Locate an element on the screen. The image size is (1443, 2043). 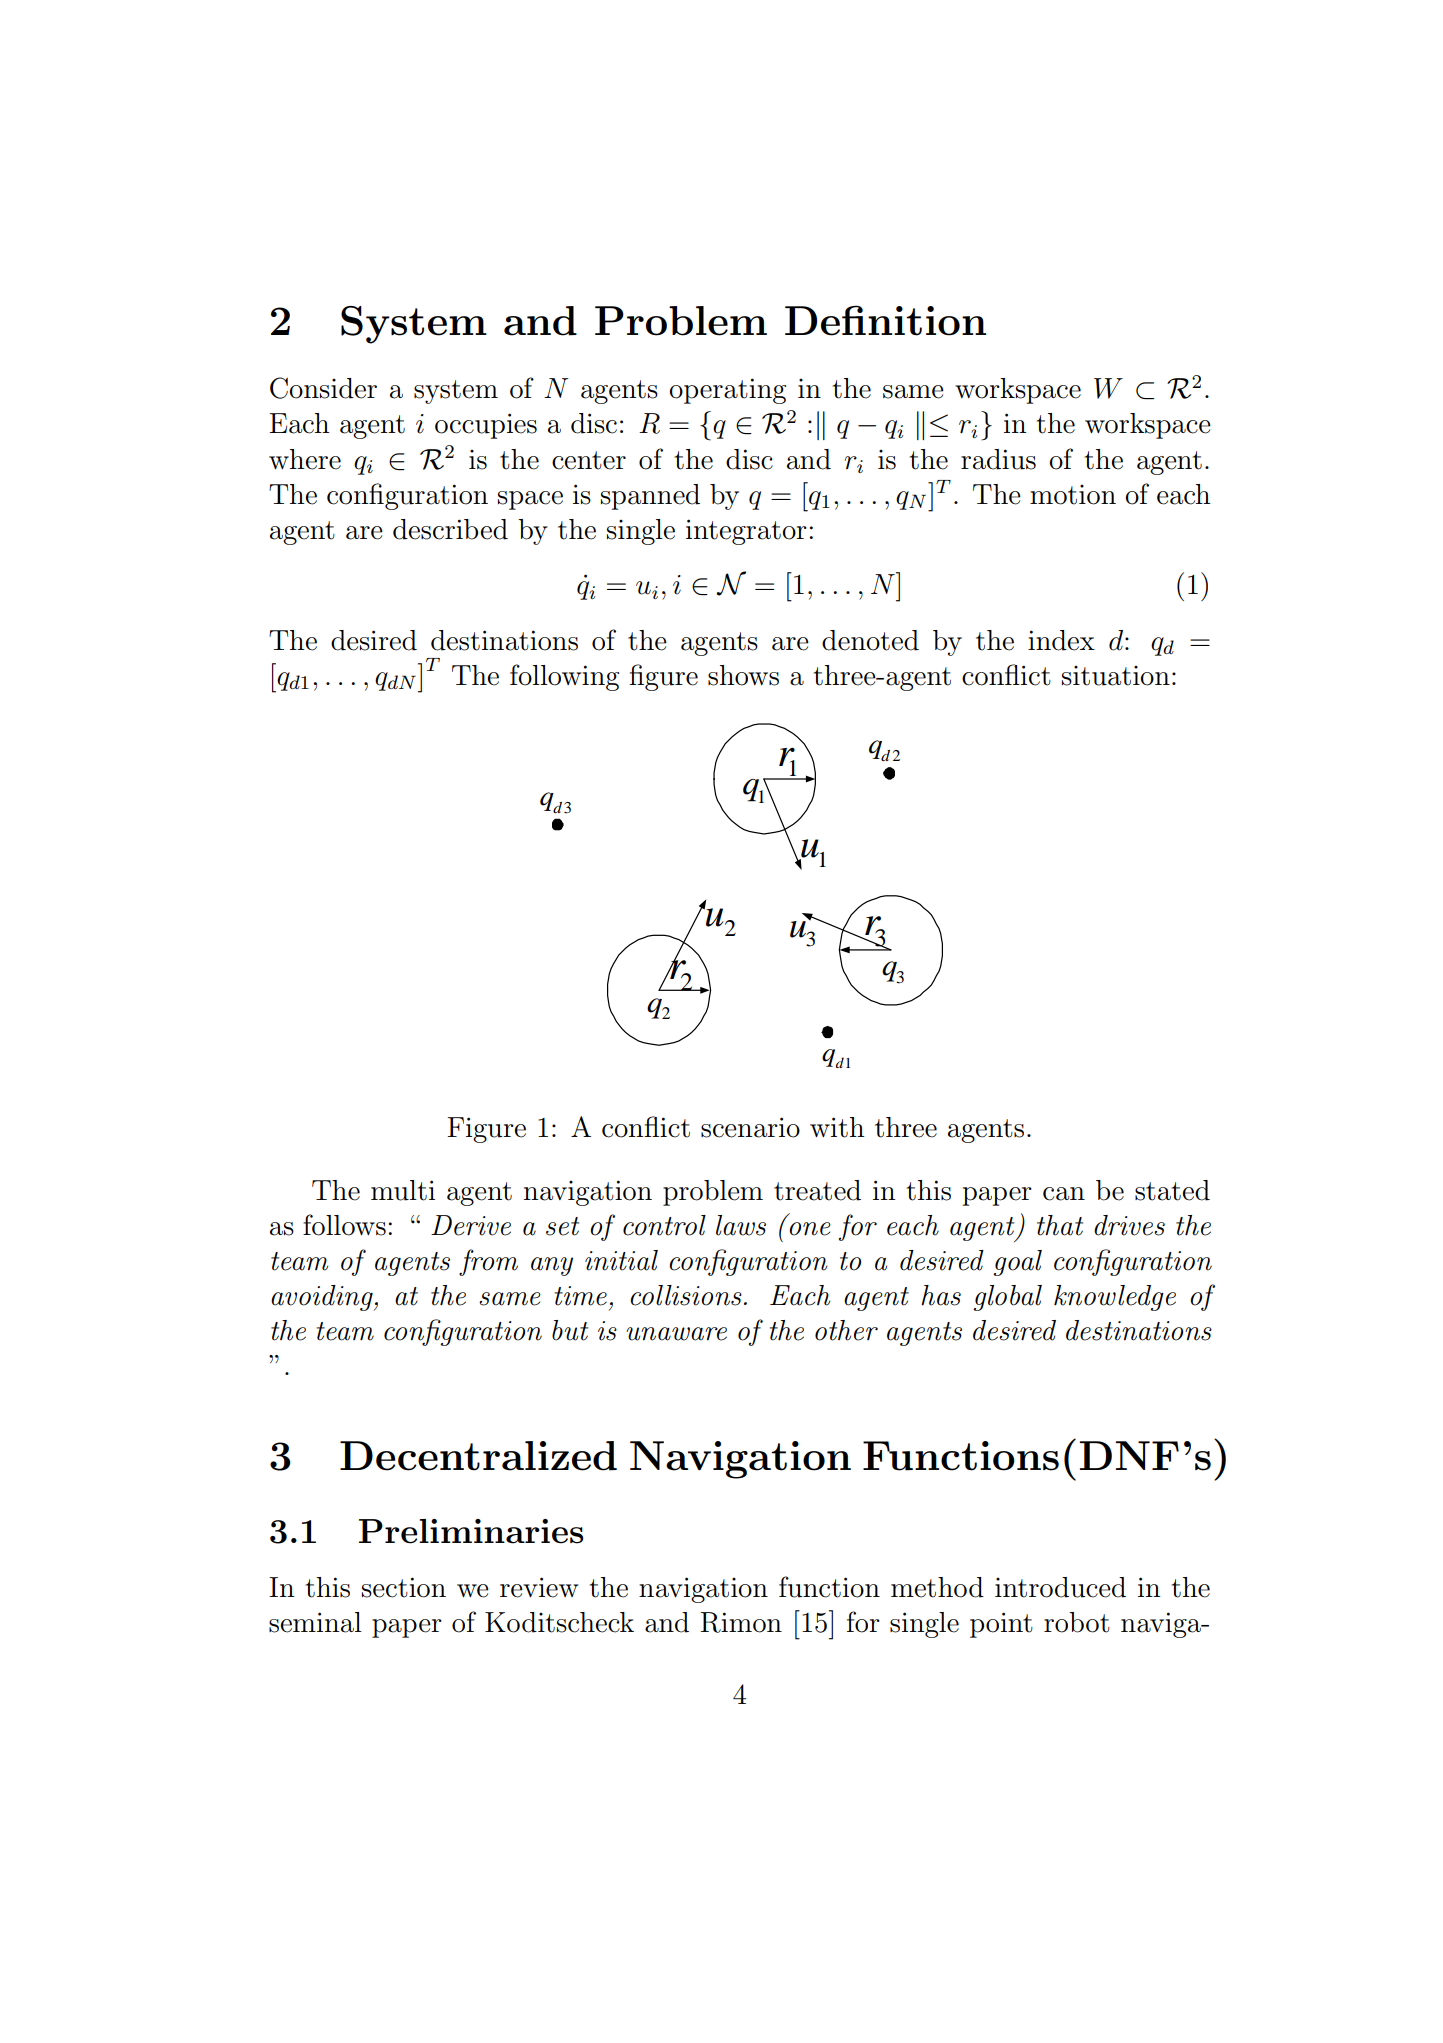
index is located at coordinates (1061, 640).
